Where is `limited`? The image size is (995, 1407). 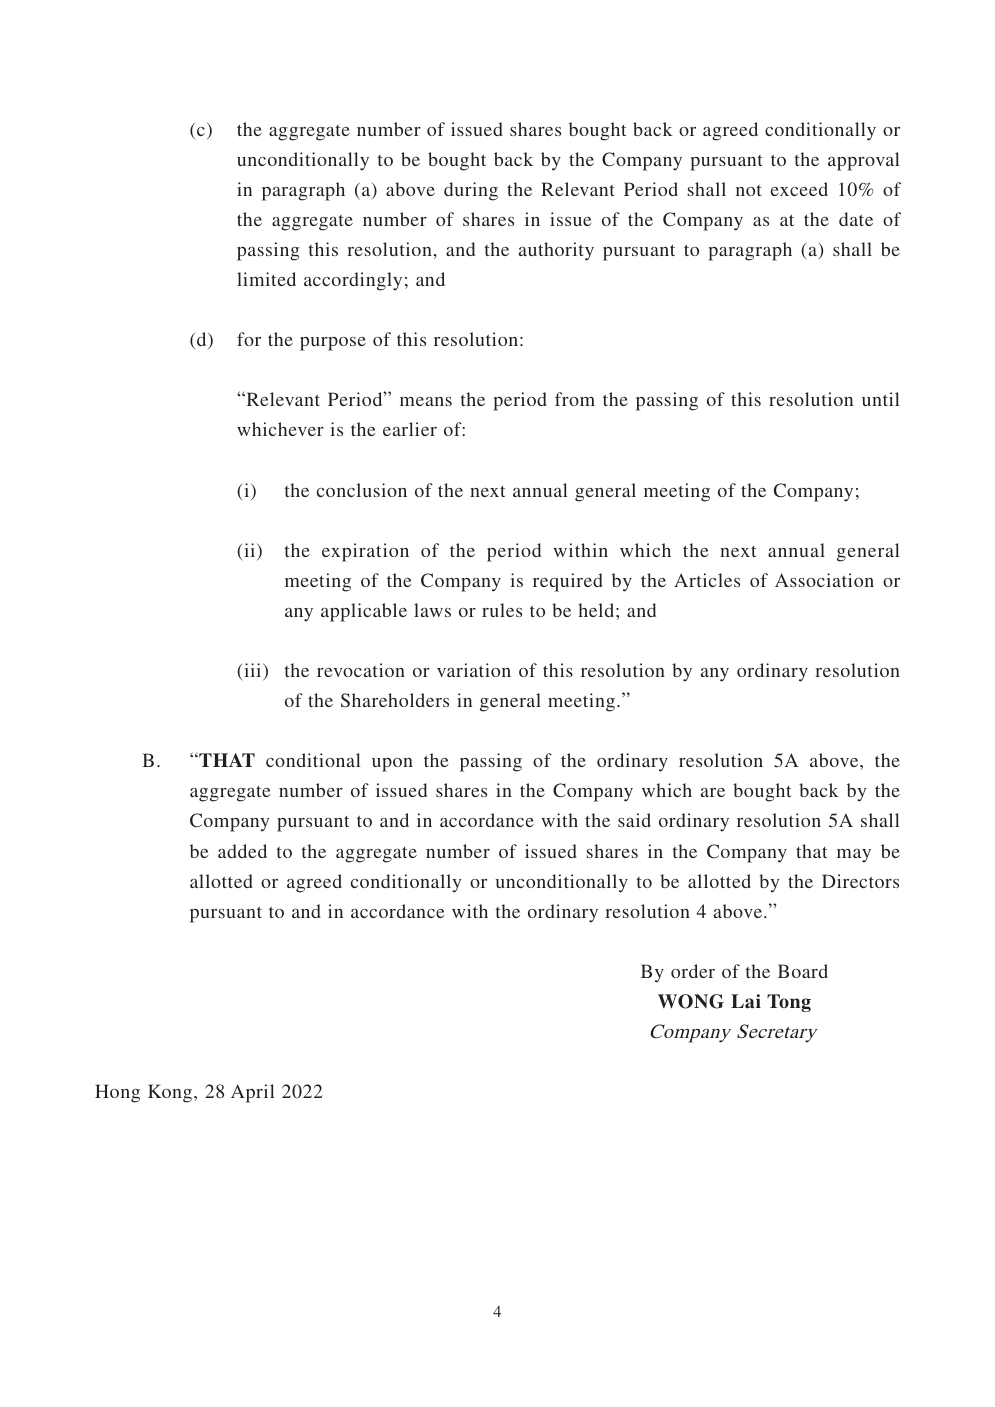
limited is located at coordinates (266, 279).
